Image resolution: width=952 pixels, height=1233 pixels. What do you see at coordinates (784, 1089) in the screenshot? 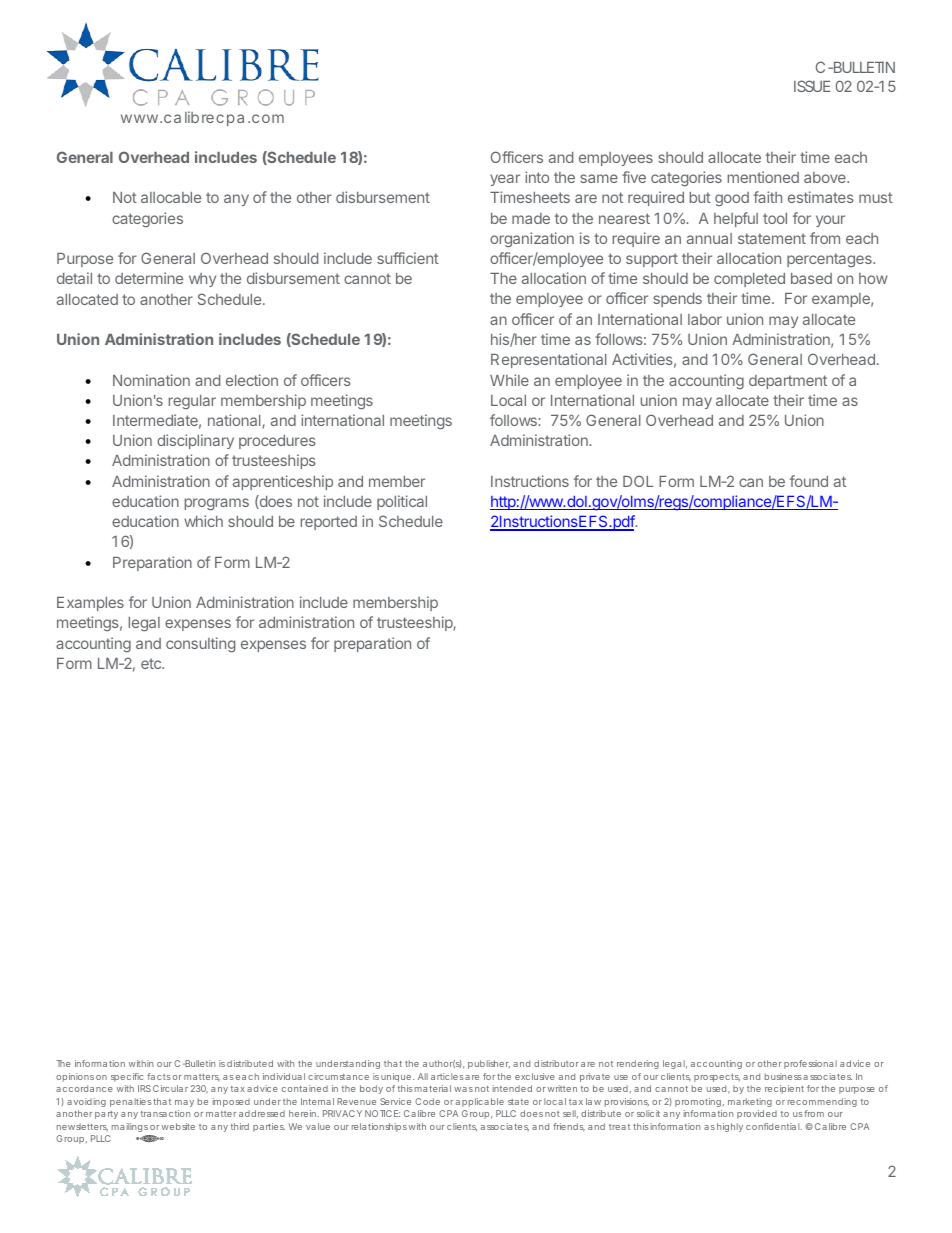
I see `recipient` at bounding box center [784, 1089].
